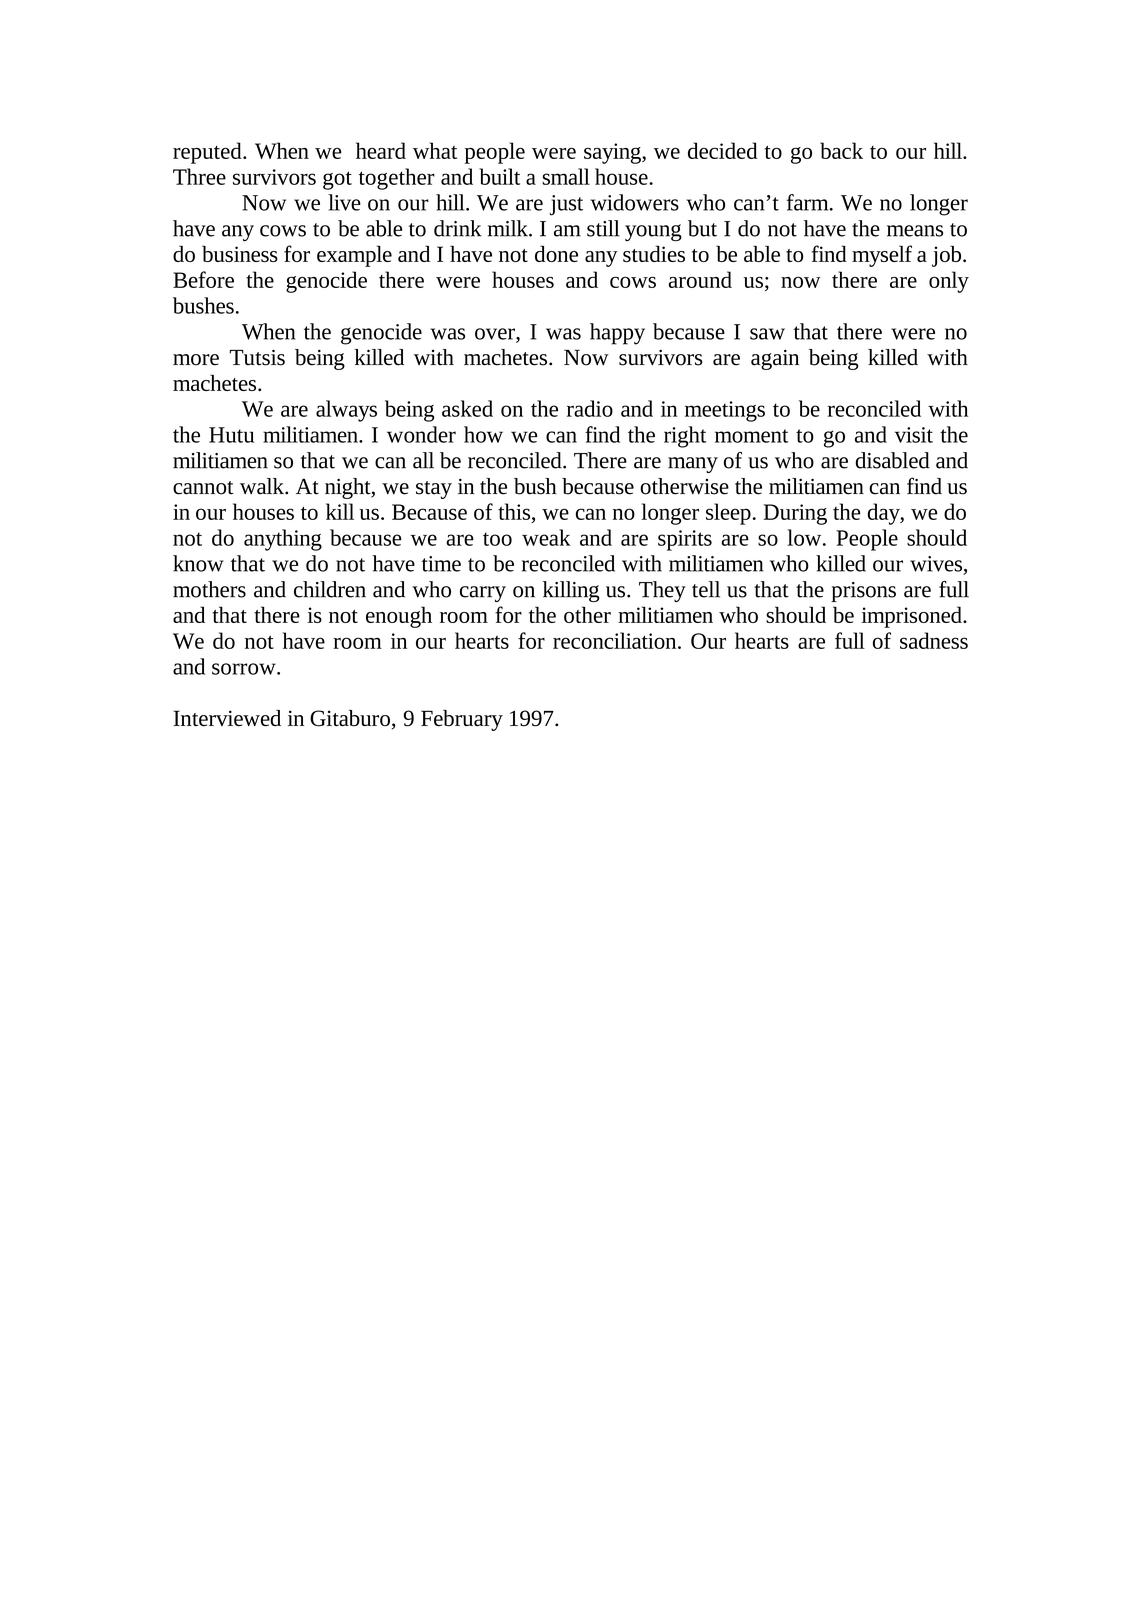  What do you see at coordinates (841, 150) in the screenshot?
I see `back` at bounding box center [841, 150].
